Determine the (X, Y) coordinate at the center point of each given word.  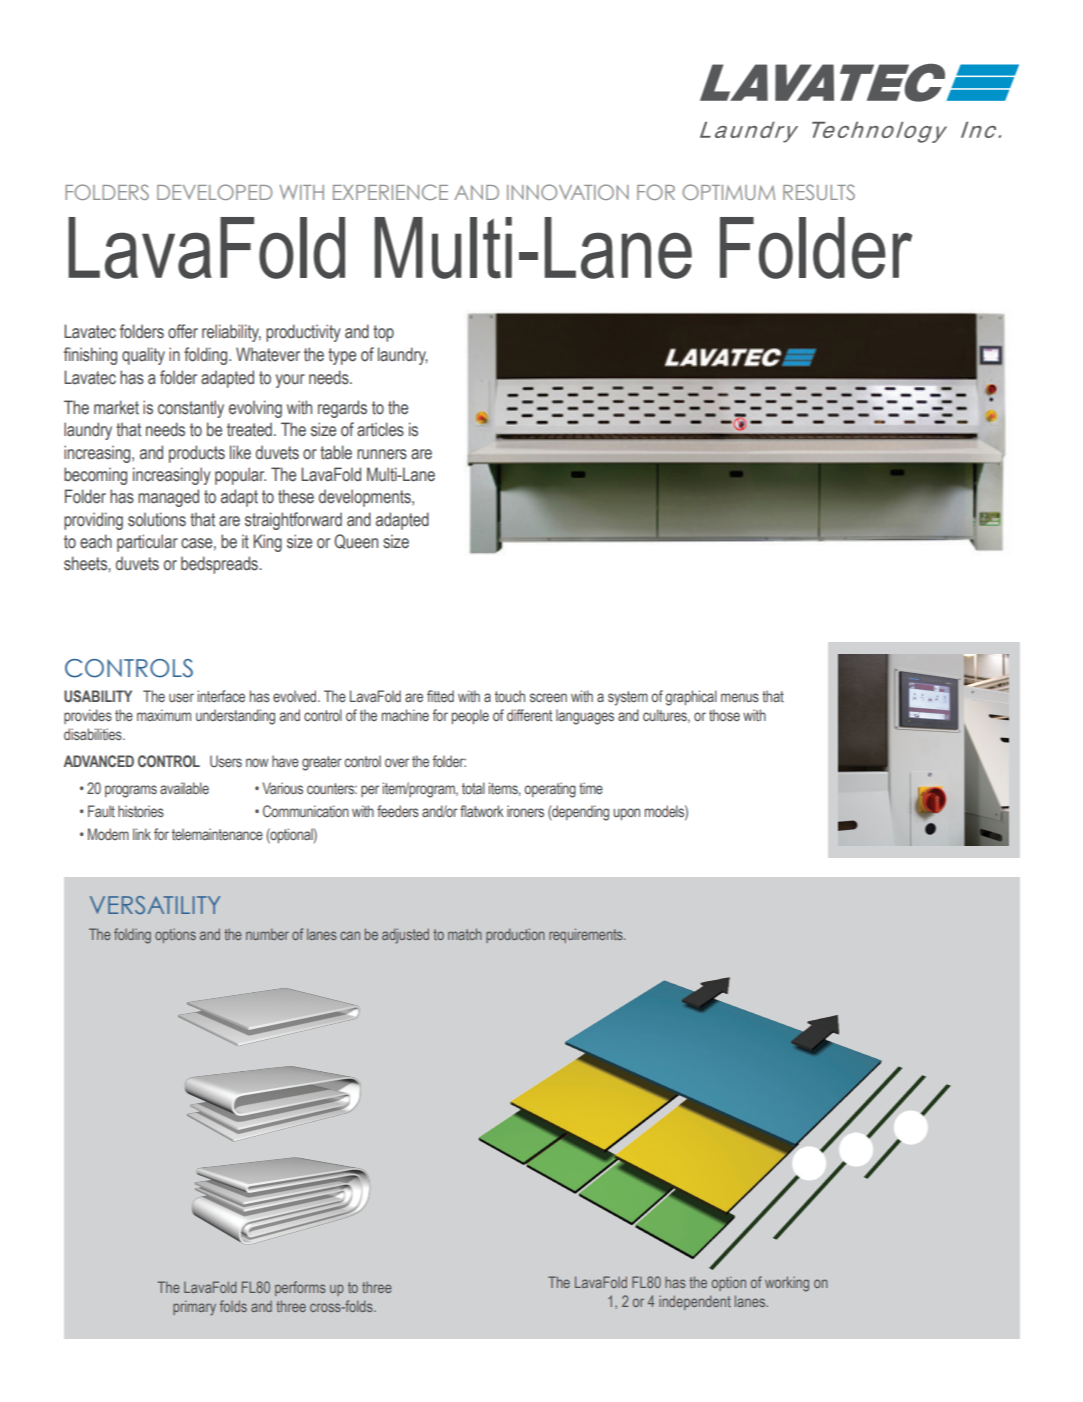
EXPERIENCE (390, 192)
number (267, 934)
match (465, 934)
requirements (587, 935)
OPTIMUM (728, 192)
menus (740, 697)
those (724, 715)
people (470, 716)
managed (168, 498)
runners (382, 454)
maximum (164, 715)
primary (194, 1308)
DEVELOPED (214, 192)
